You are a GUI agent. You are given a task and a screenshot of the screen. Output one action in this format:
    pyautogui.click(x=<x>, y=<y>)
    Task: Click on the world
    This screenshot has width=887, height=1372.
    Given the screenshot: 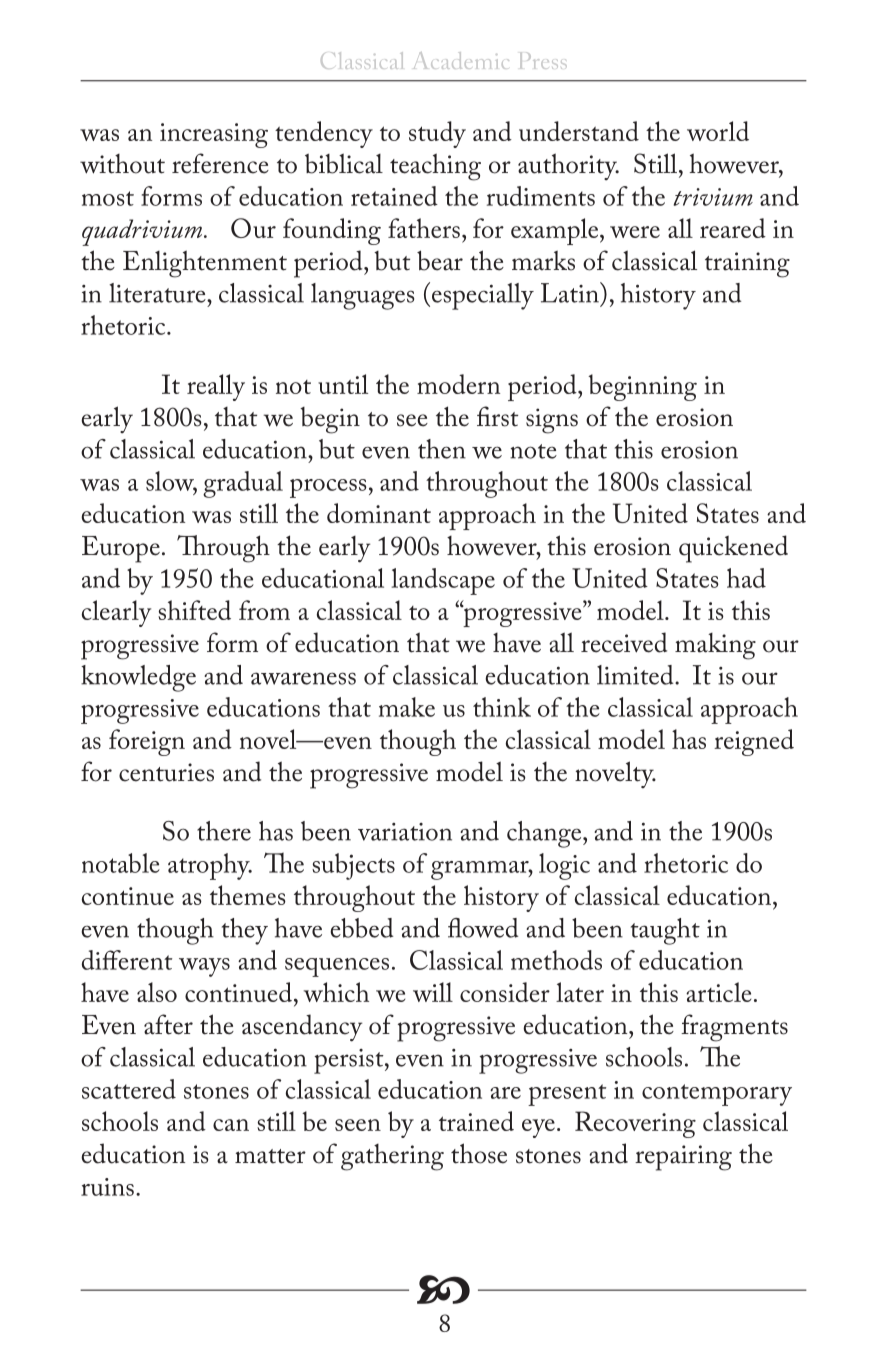 What is the action you would take?
    pyautogui.click(x=718, y=131)
